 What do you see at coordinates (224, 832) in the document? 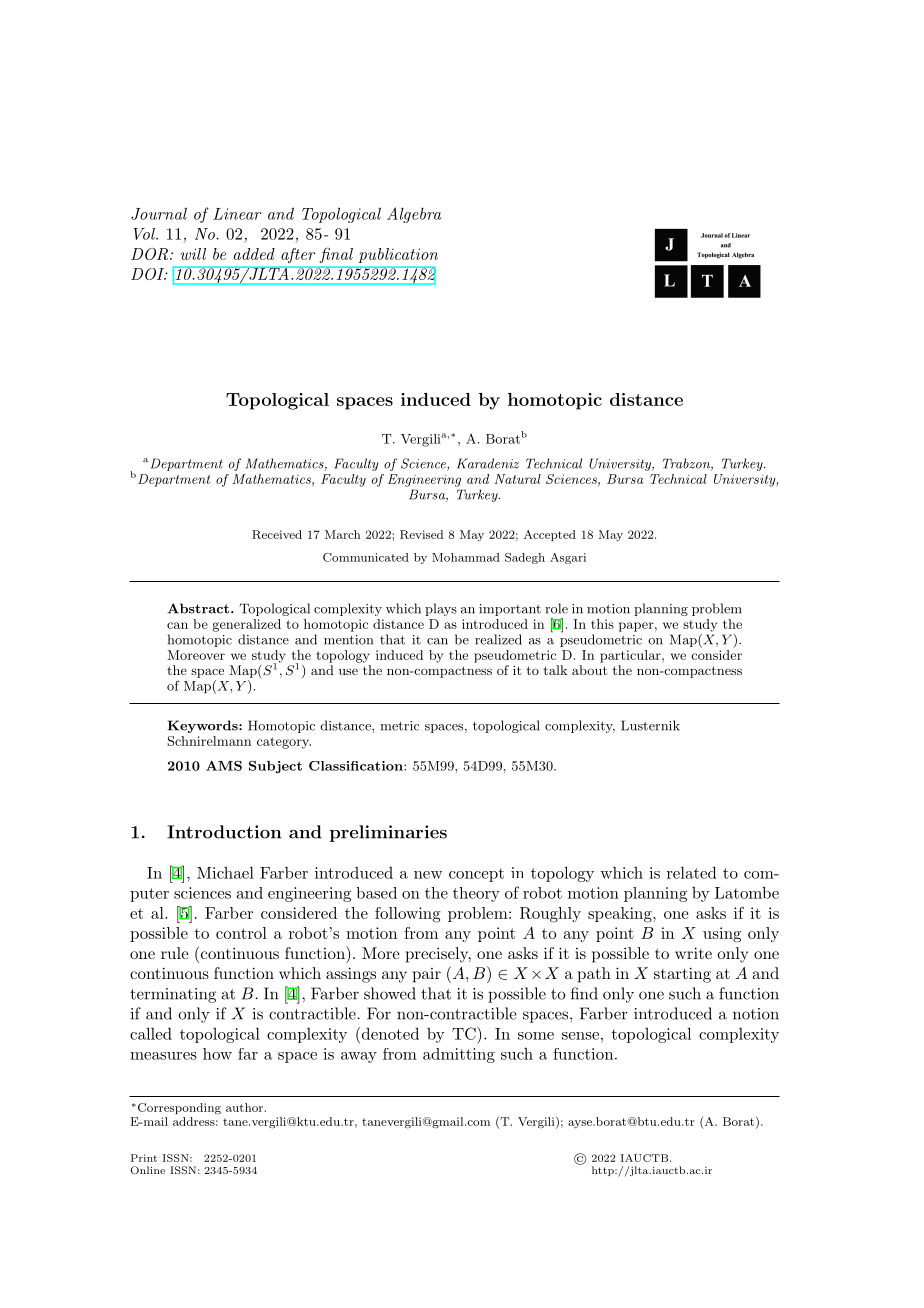
I see `Introduction` at bounding box center [224, 832].
